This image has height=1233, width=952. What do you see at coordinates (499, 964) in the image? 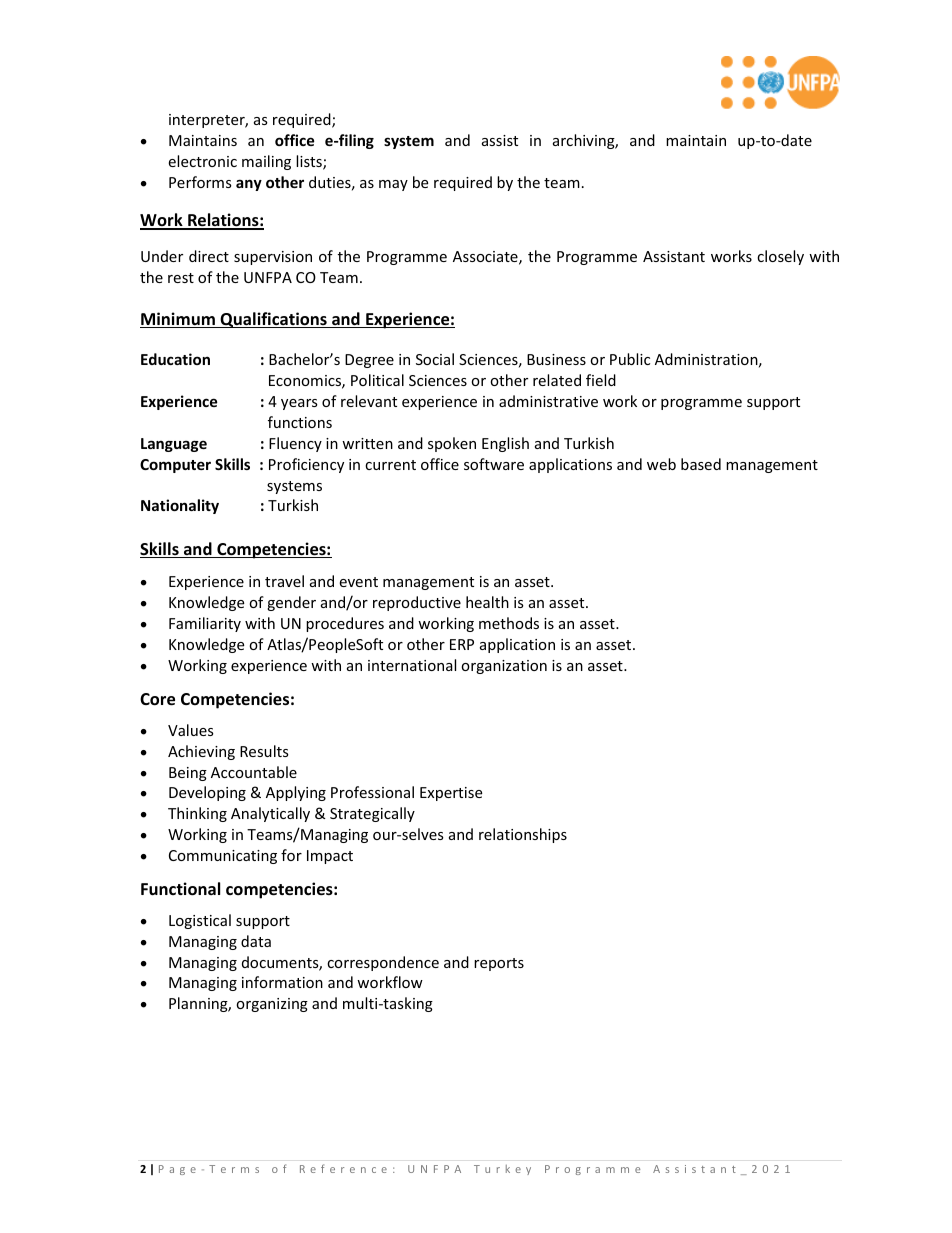
I see `reports` at bounding box center [499, 964].
